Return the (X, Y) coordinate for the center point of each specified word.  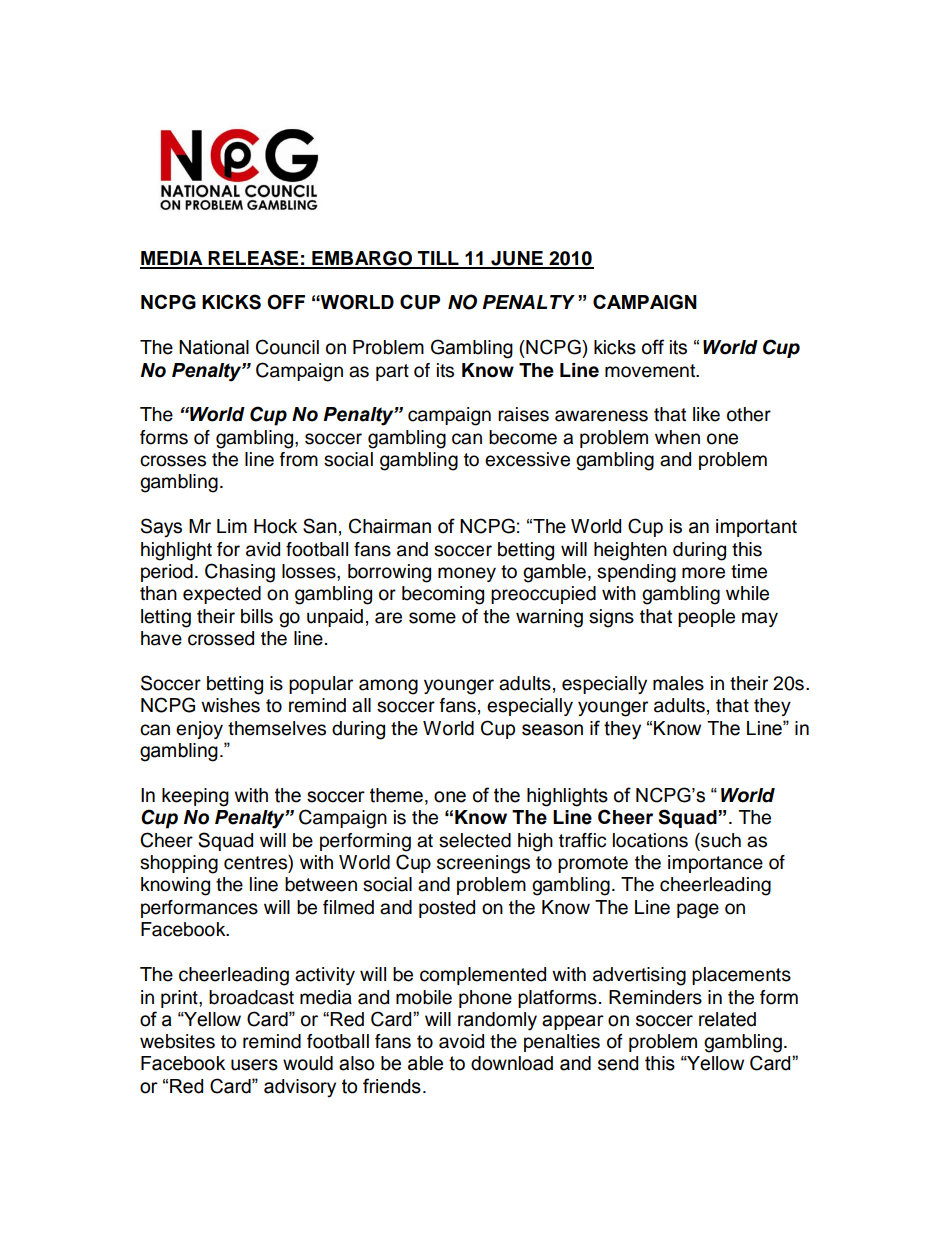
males (678, 683)
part (392, 372)
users (254, 1065)
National (214, 347)
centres (256, 862)
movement (651, 371)
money (467, 574)
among (388, 687)
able (425, 1063)
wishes (230, 705)
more (703, 573)
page (698, 911)
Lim (232, 526)
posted (447, 909)
